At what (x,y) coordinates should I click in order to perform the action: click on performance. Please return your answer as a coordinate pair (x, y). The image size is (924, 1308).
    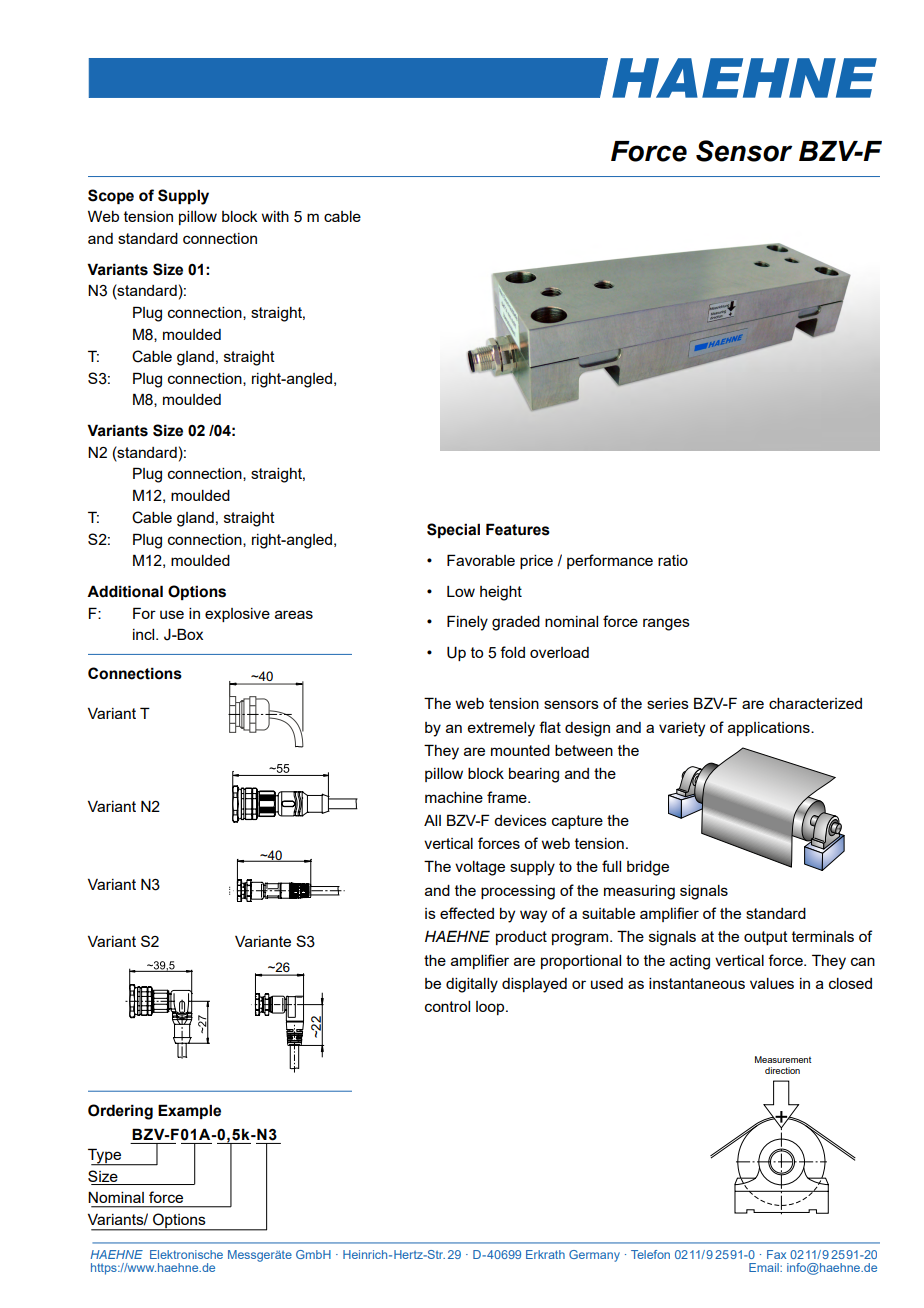
    Looking at the image, I should click on (610, 561).
